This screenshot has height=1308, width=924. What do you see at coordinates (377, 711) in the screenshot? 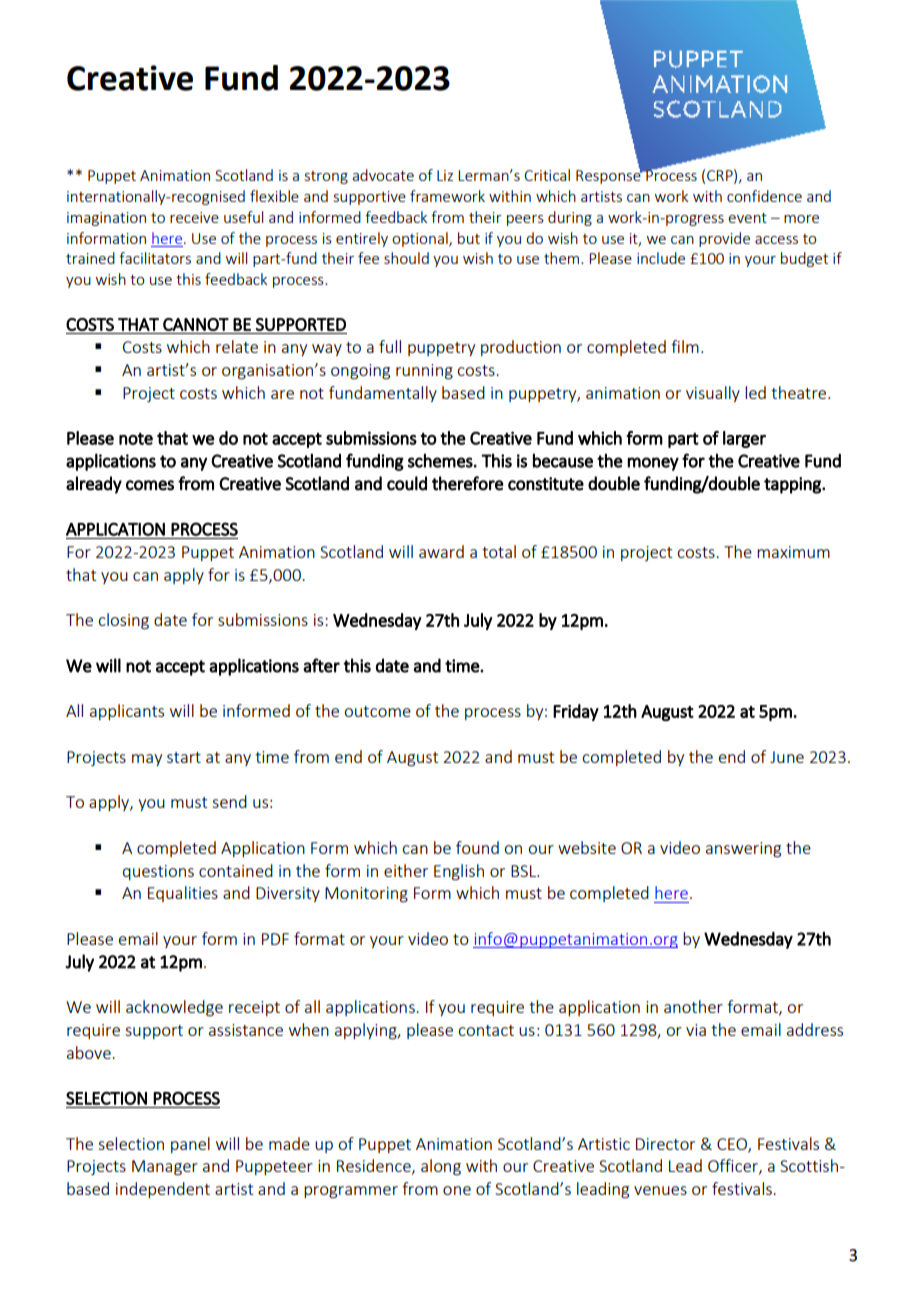
I see `outcome` at bounding box center [377, 711].
